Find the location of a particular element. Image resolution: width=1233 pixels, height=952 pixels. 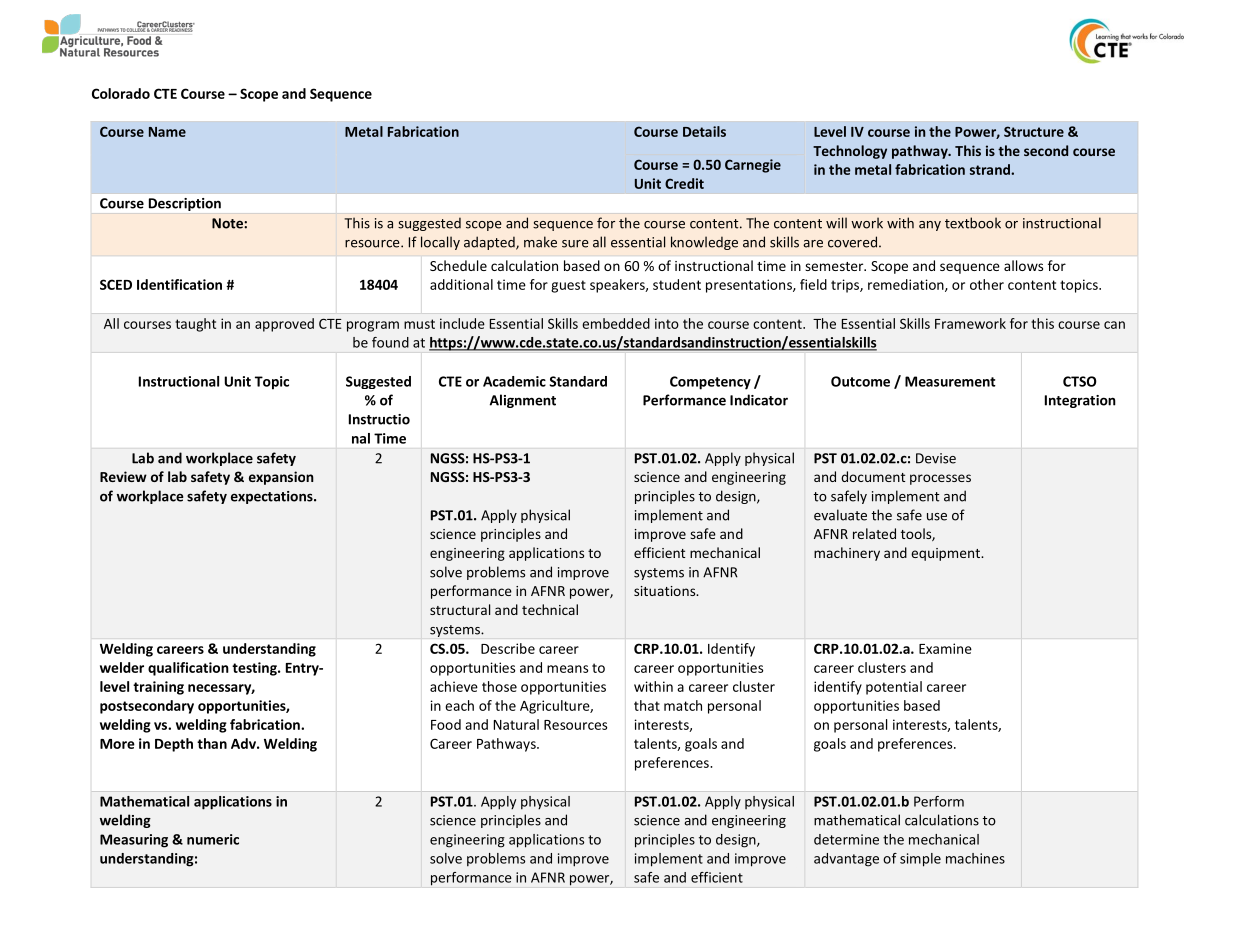

qualification is located at coordinates (188, 669).
